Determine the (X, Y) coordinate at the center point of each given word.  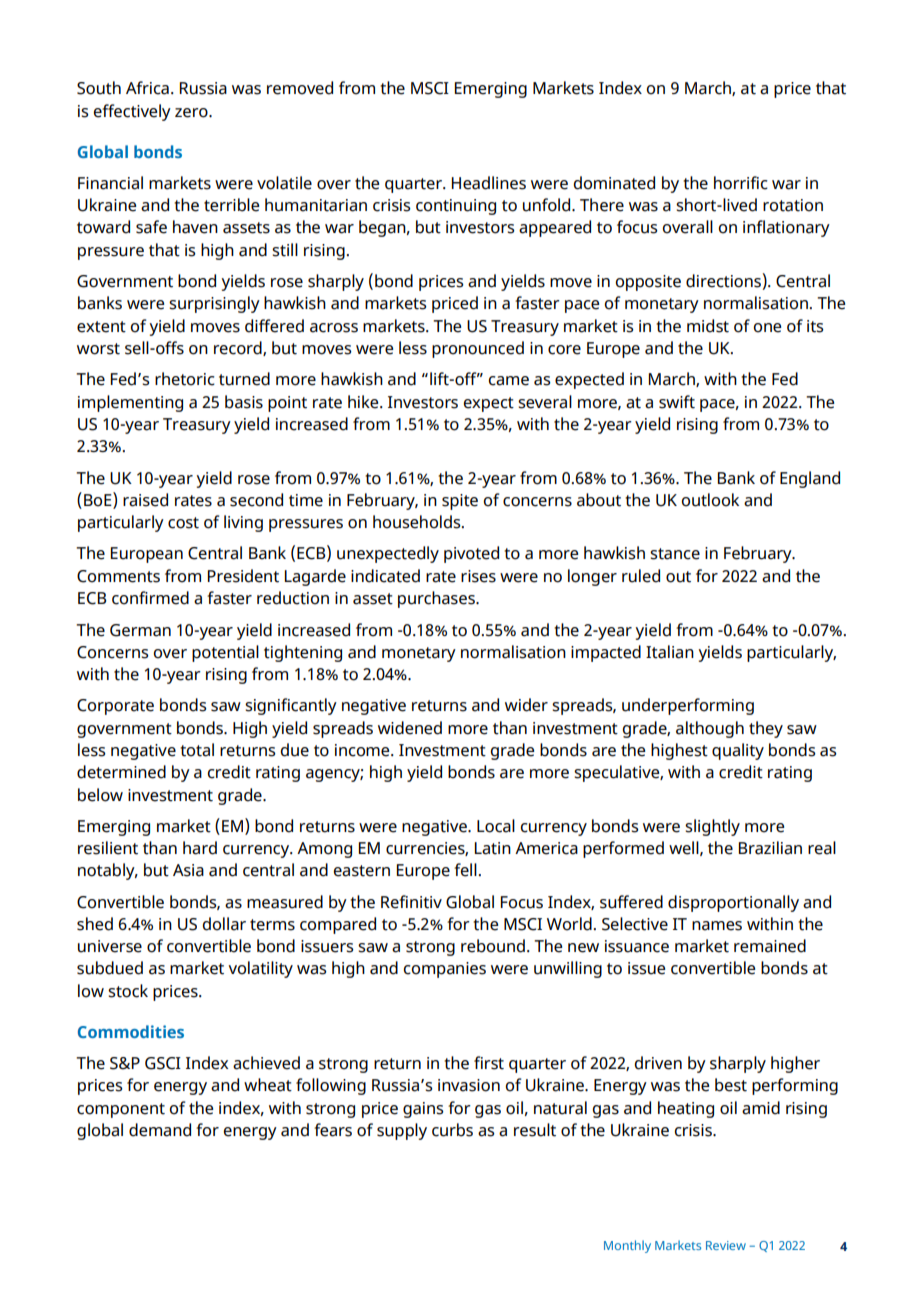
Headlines (489, 183)
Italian (670, 652)
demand (160, 1130)
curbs (452, 1130)
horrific (741, 183)
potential (225, 653)
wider (526, 705)
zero (192, 113)
